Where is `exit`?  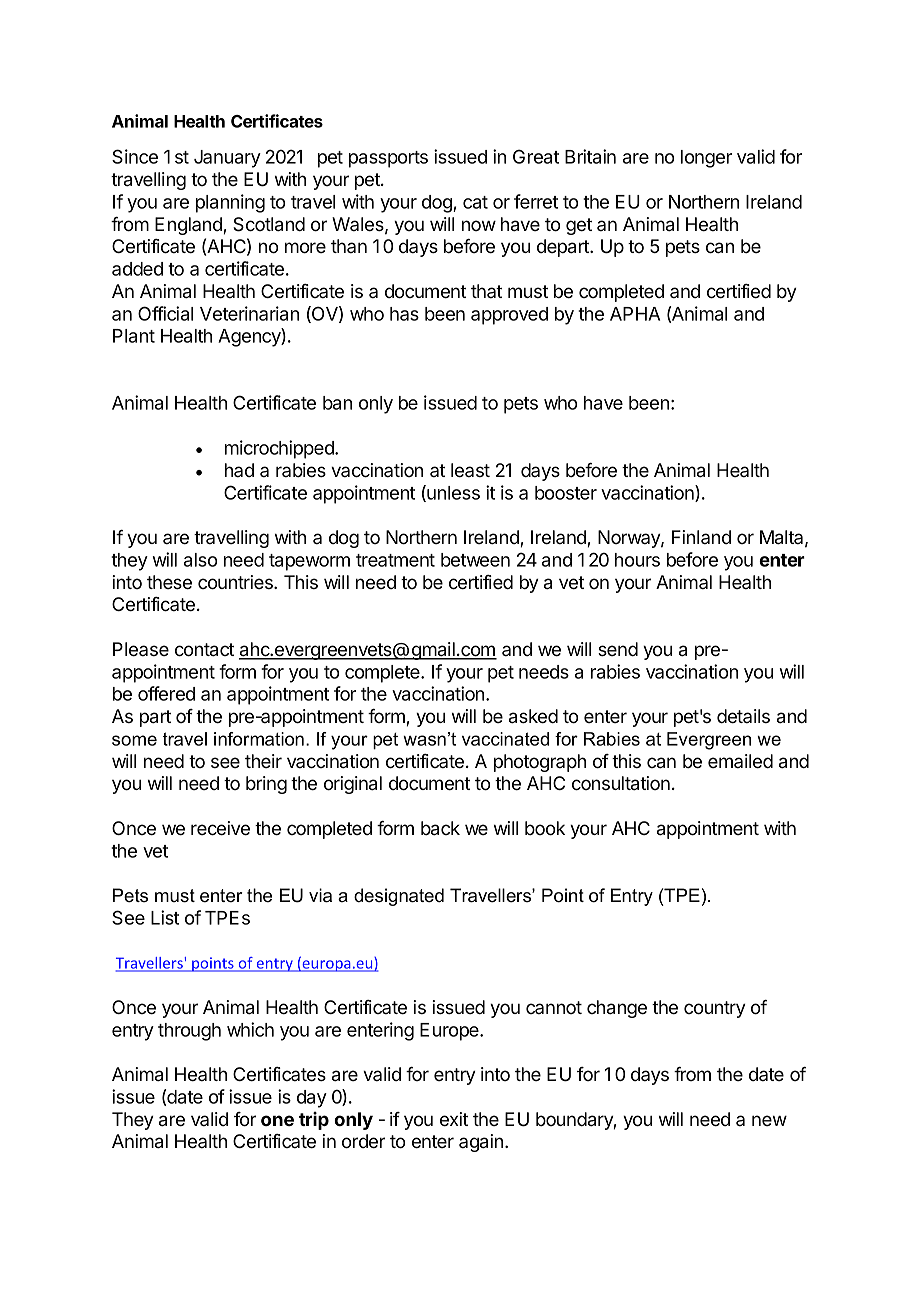 exit is located at coordinates (454, 1119).
